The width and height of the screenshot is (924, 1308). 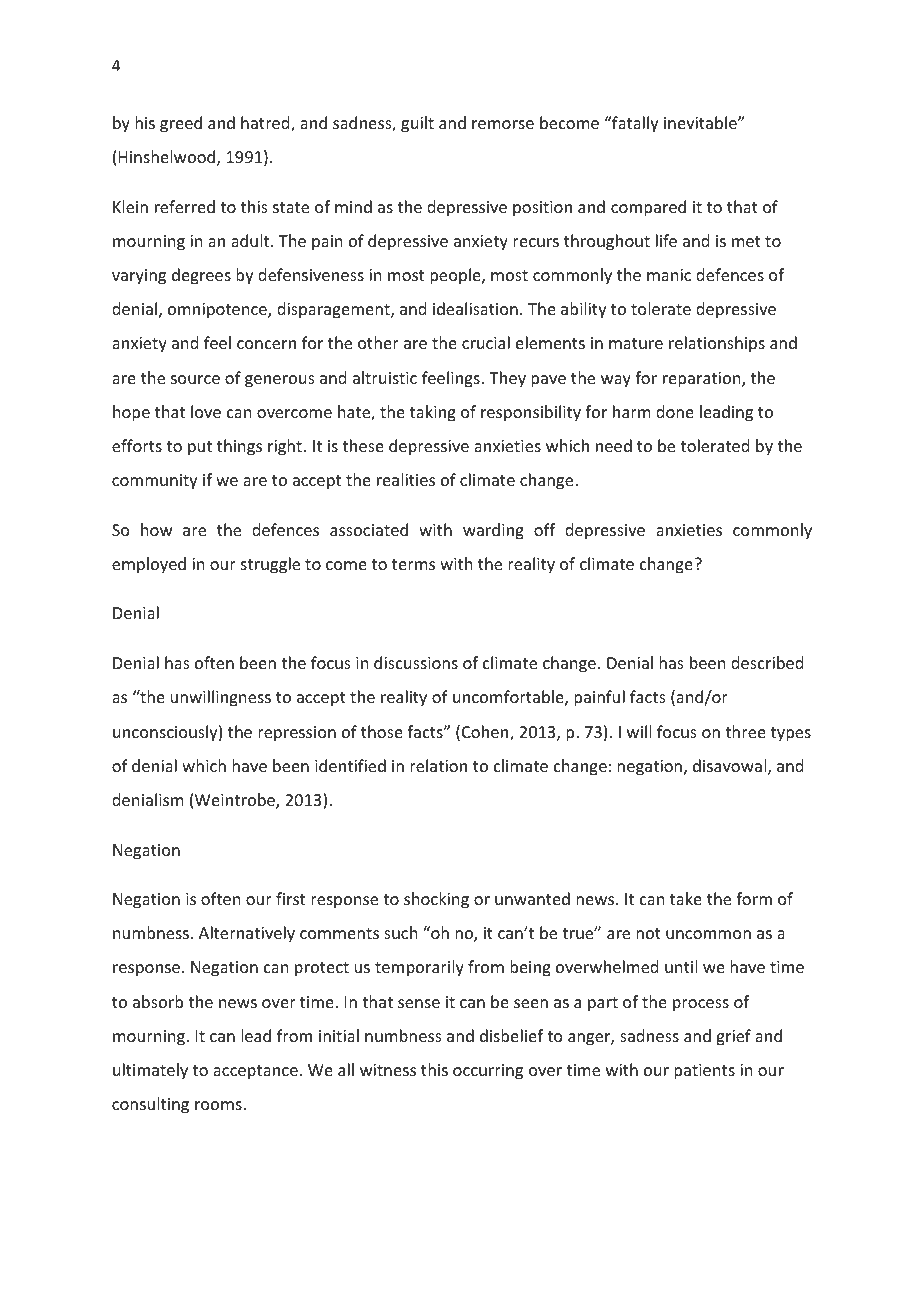 What do you see at coordinates (270, 565) in the screenshot?
I see `struggle` at bounding box center [270, 565].
